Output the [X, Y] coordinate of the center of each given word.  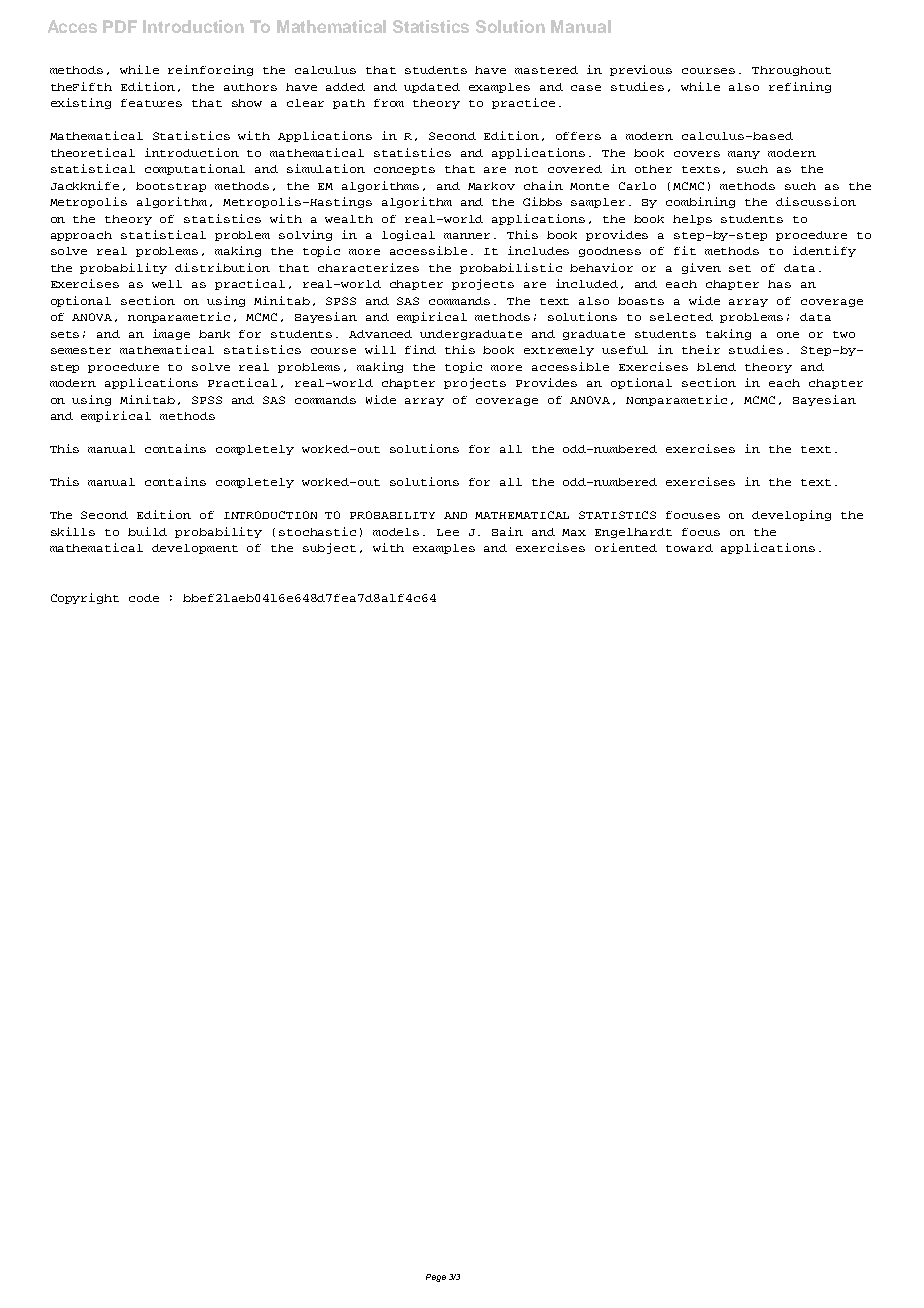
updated [432, 88]
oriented [626, 547]
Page [436, 1278]
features [151, 103]
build [147, 531]
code [144, 598]
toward [689, 548]
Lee [448, 532]
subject [329, 548]
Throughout [791, 71]
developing [791, 515]
